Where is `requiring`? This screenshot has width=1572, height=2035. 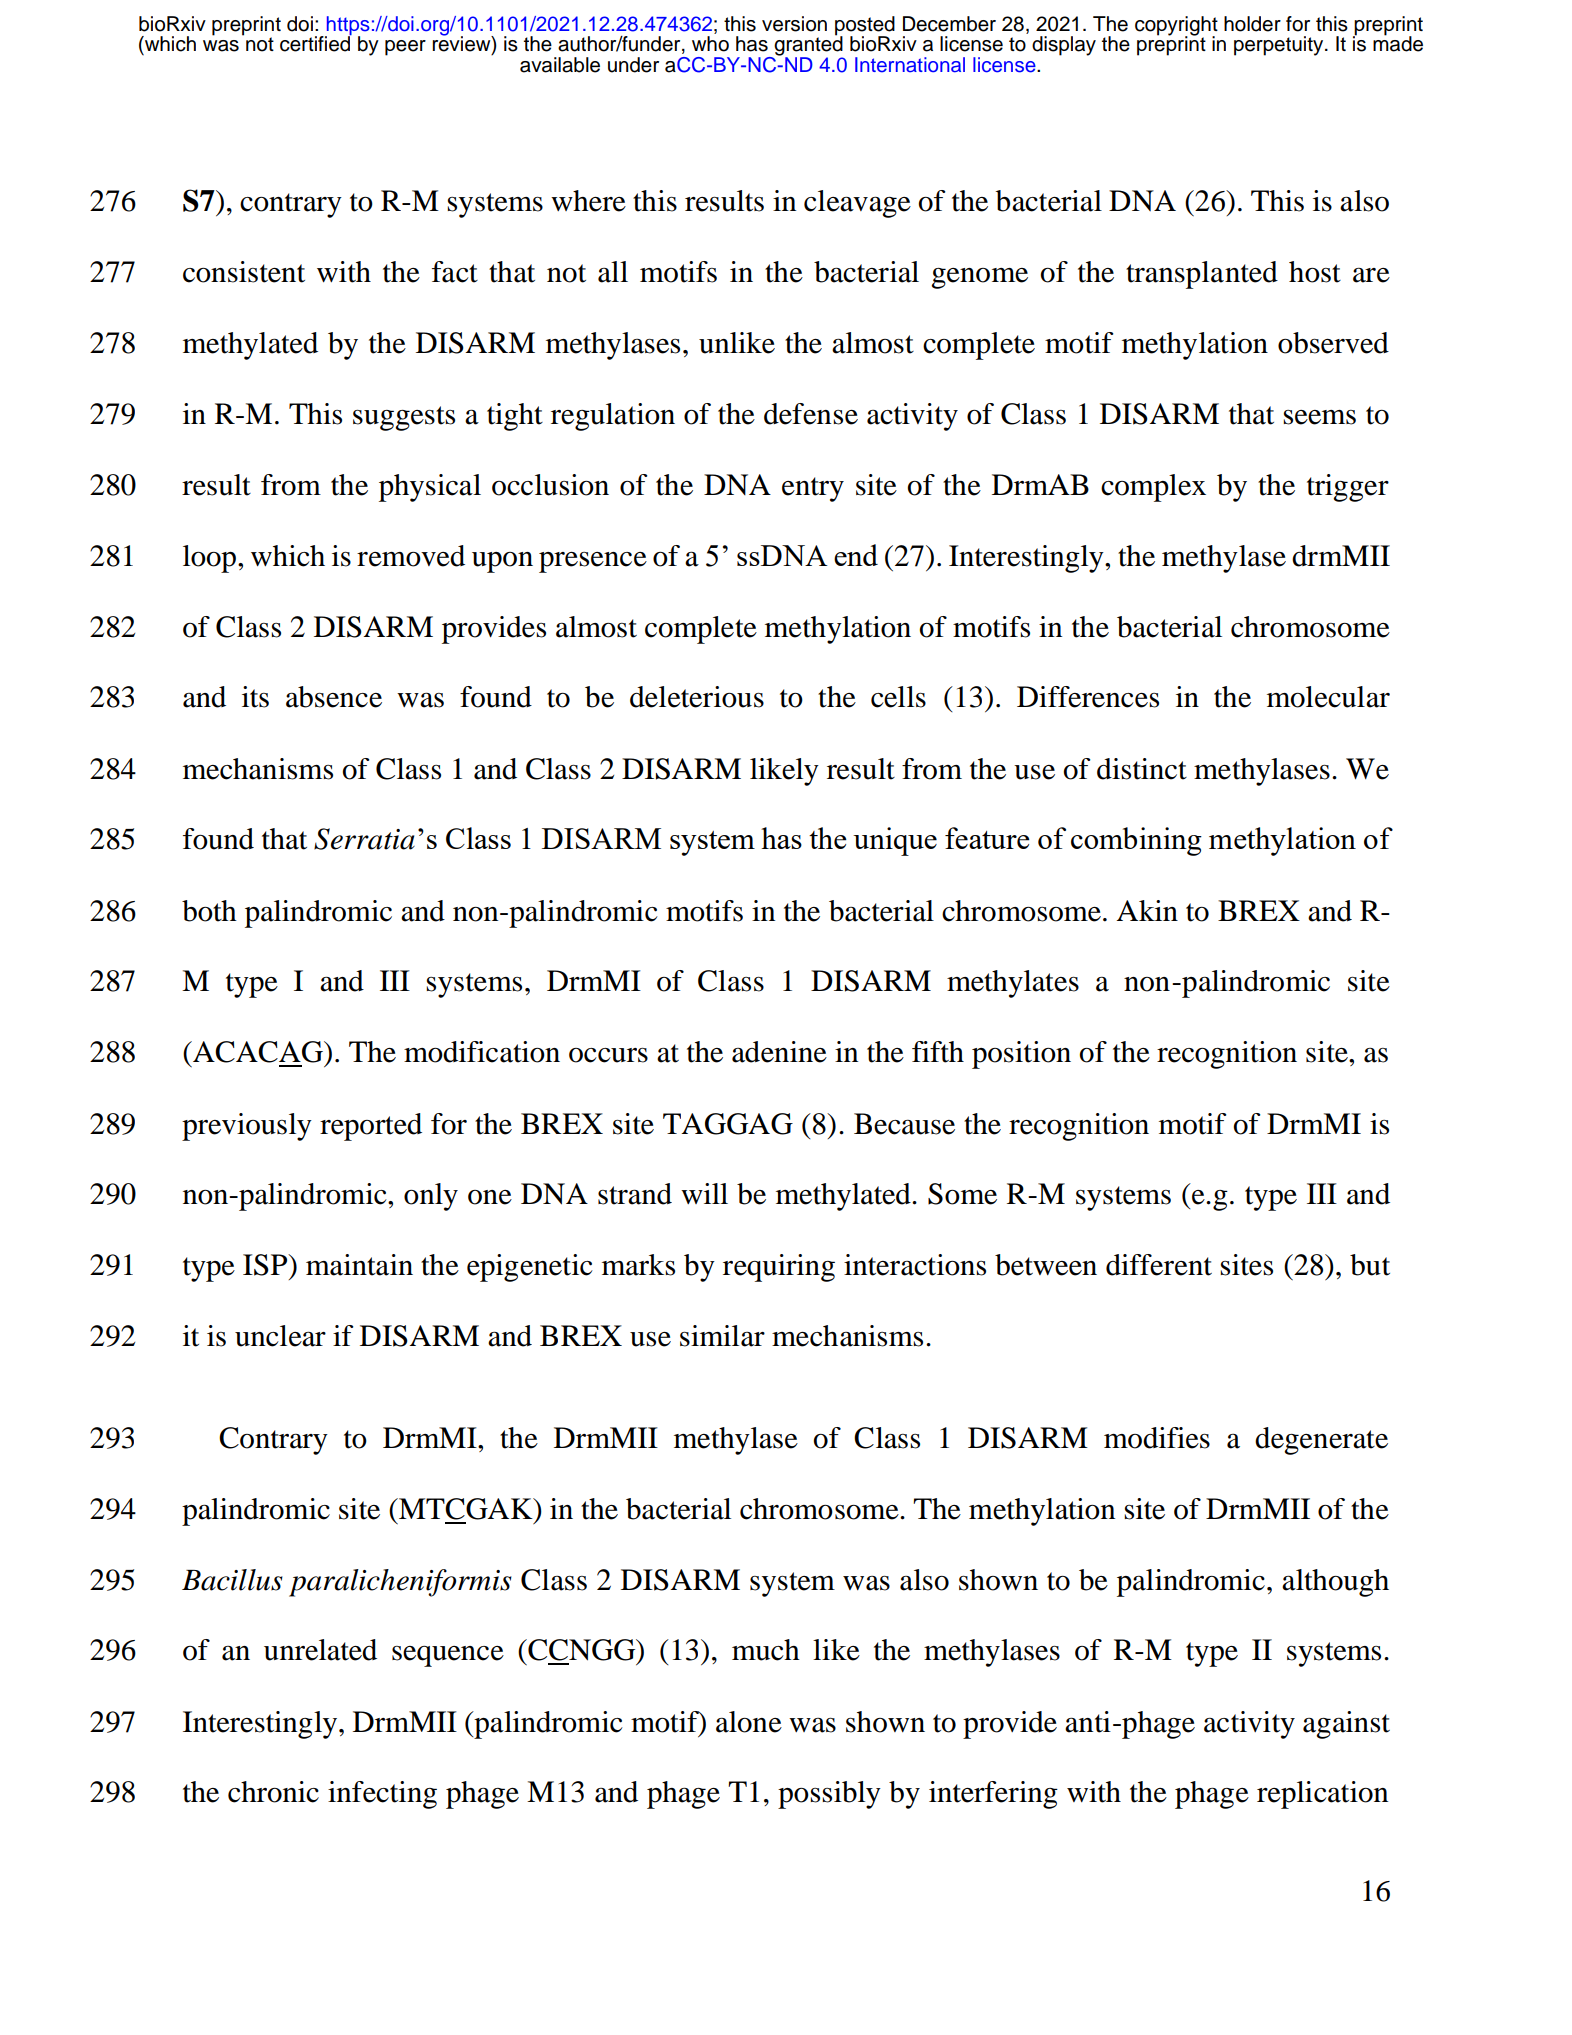 requiring is located at coordinates (779, 1268).
